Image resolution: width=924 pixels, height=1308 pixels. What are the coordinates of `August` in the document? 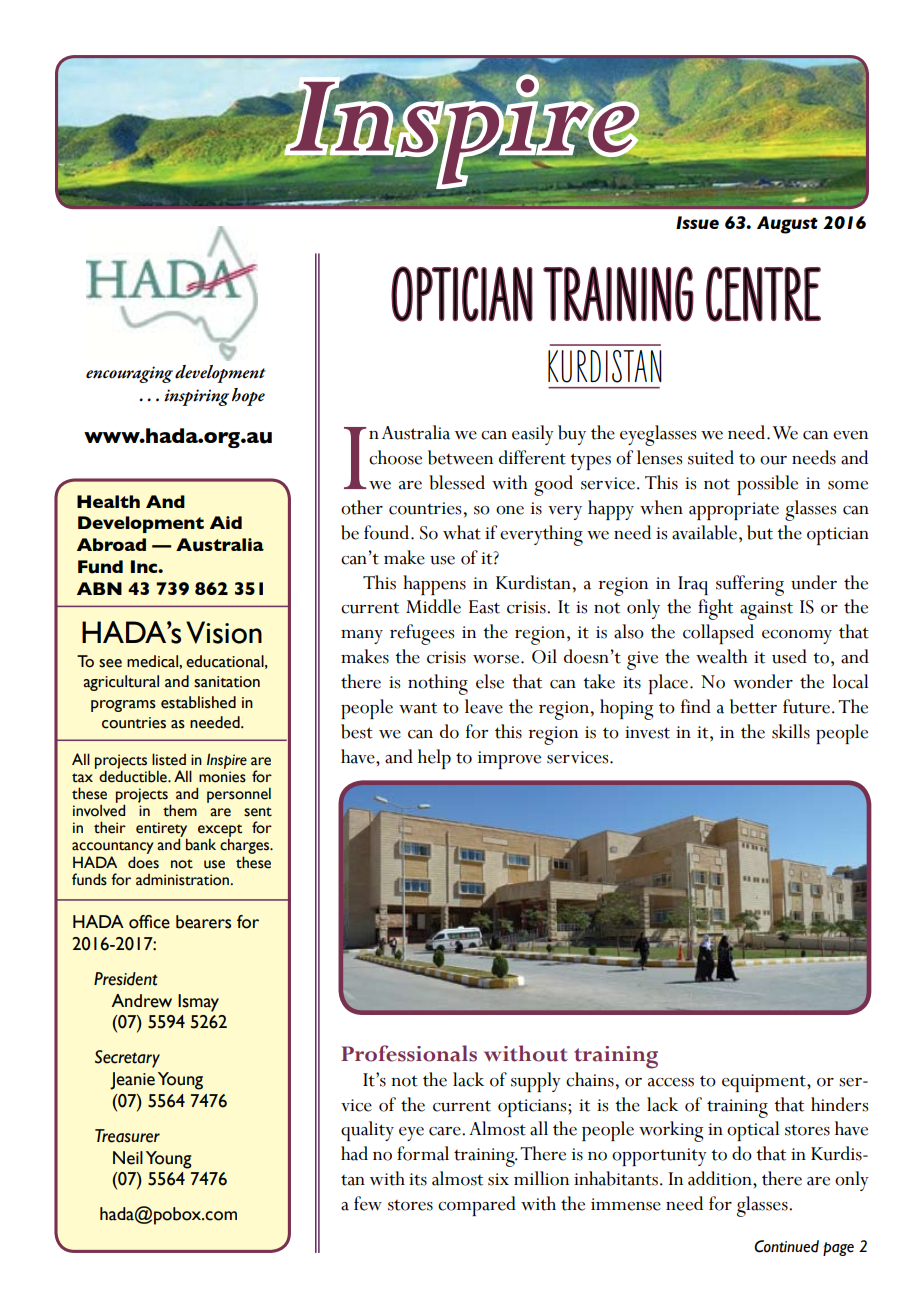 It's located at (787, 225).
